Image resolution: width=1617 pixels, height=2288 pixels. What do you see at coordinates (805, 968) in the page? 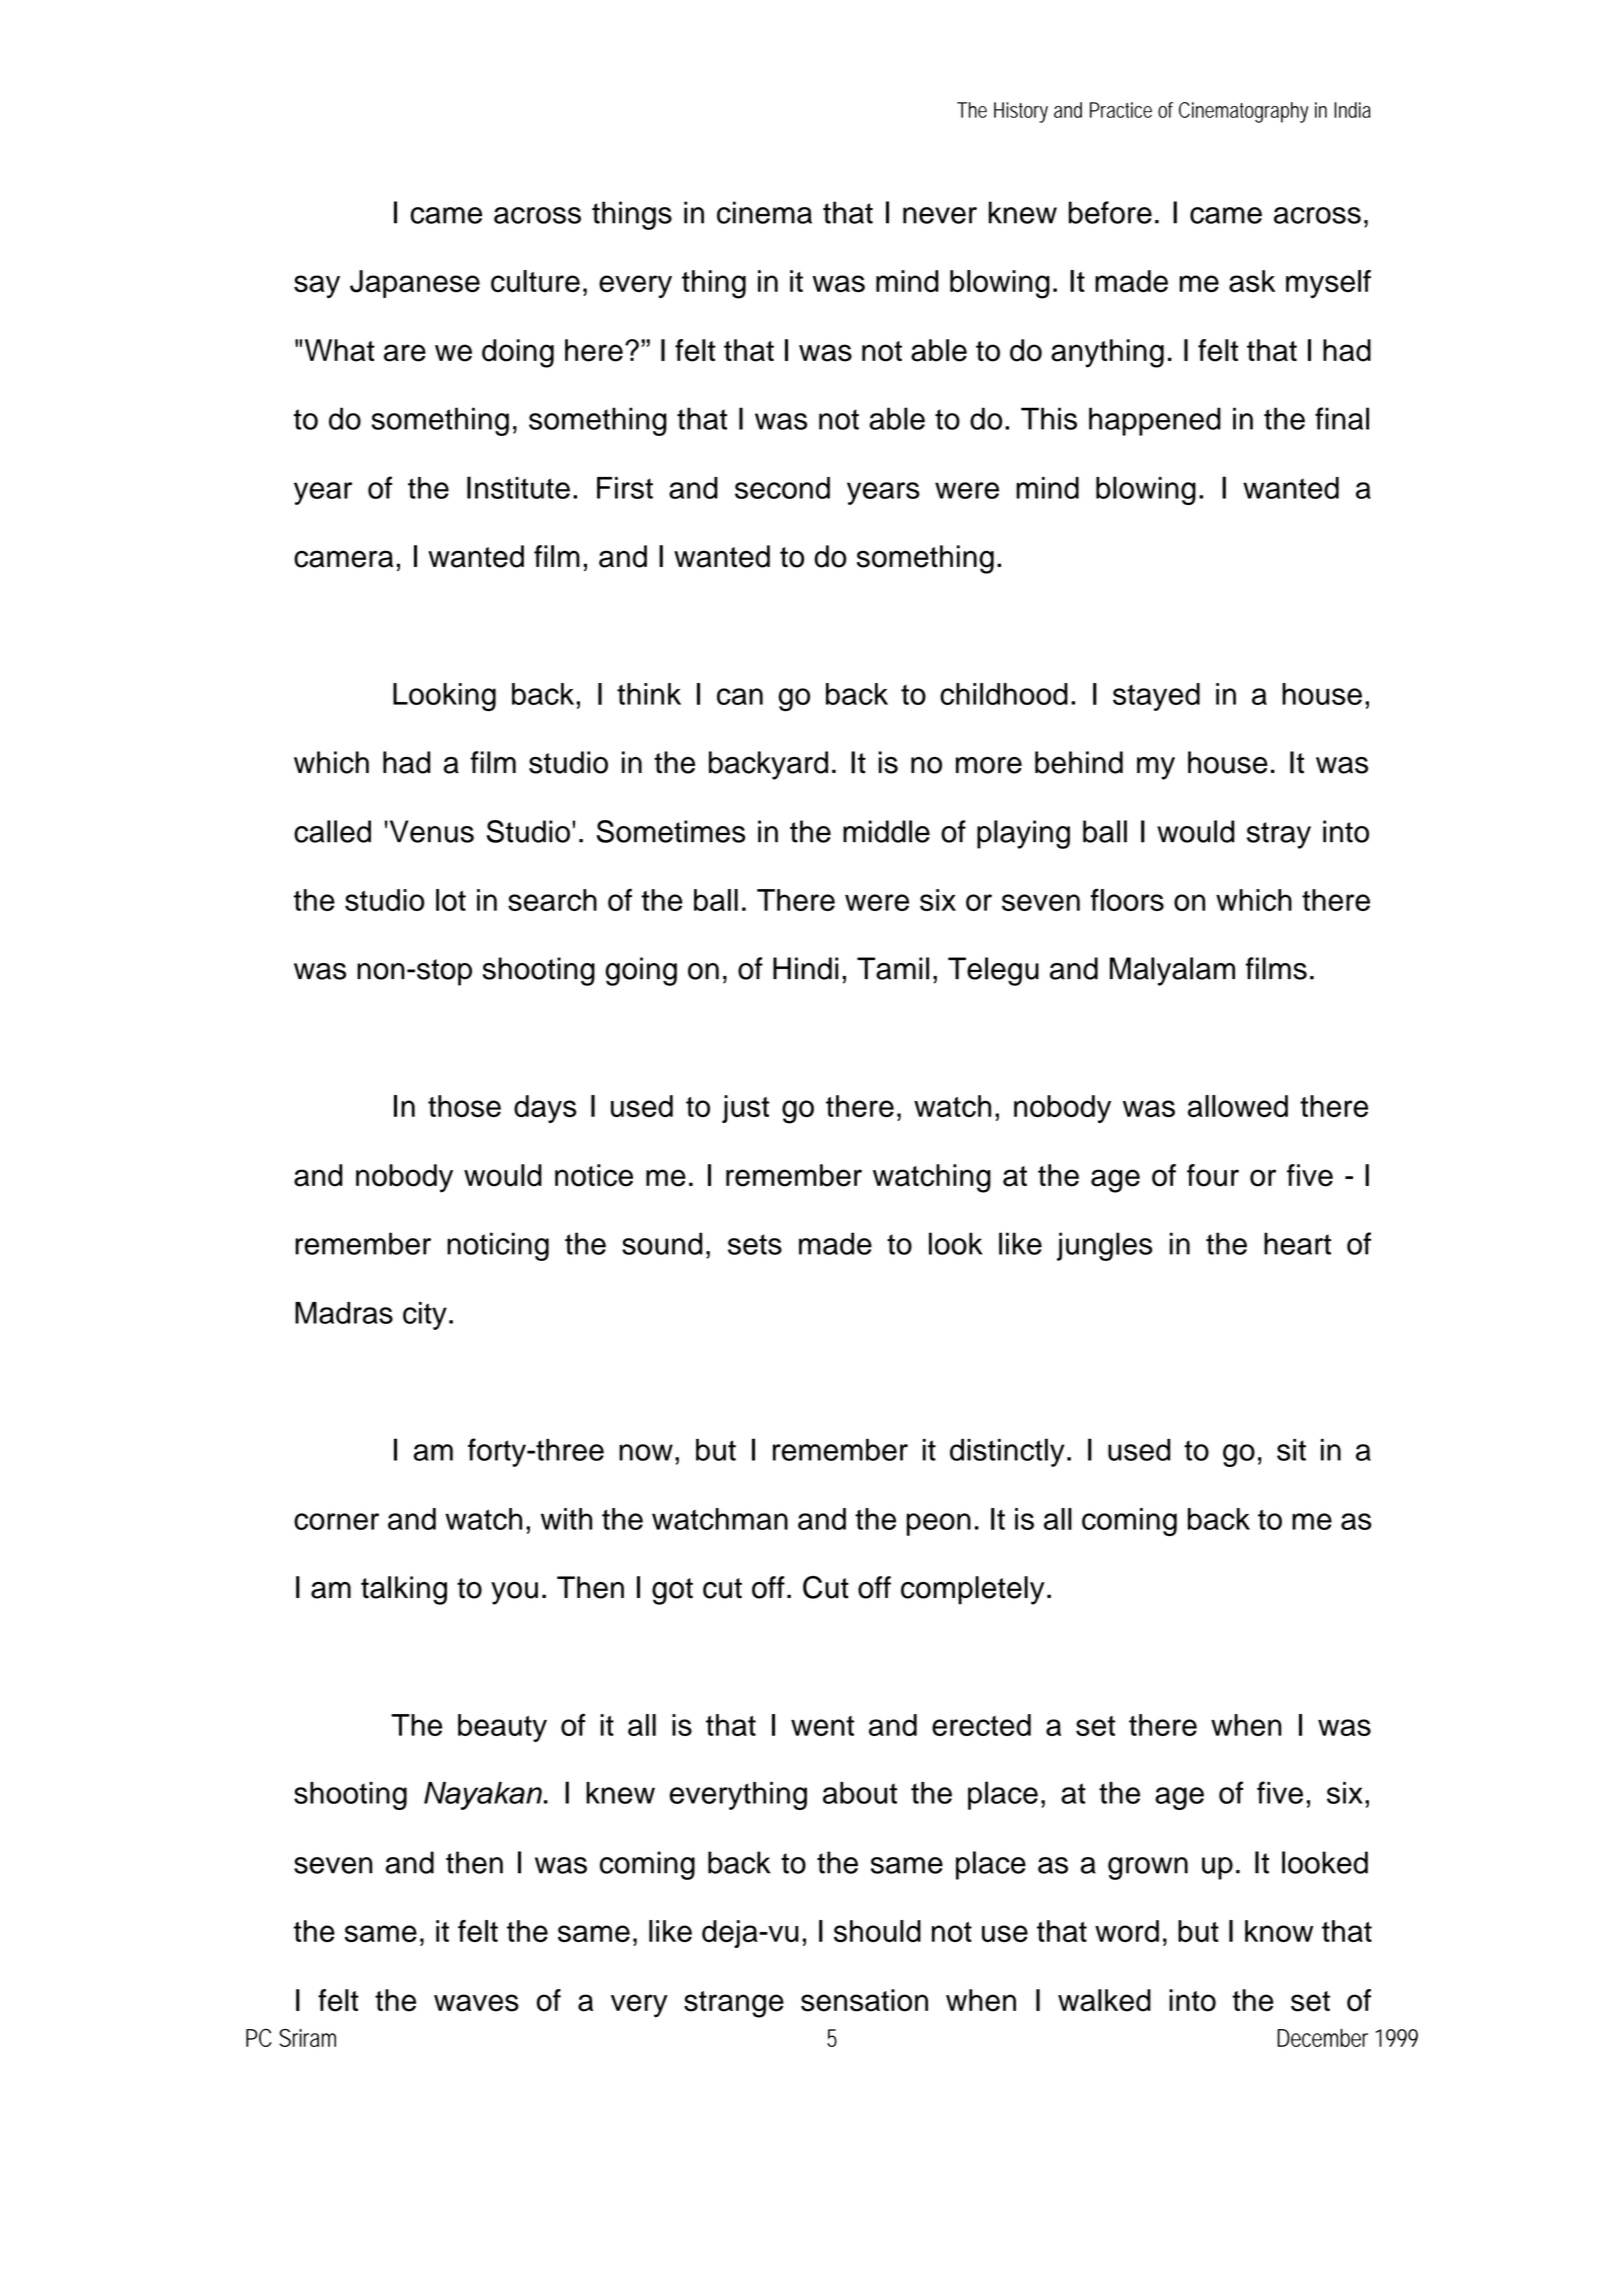
I see `Hindi` at bounding box center [805, 968].
